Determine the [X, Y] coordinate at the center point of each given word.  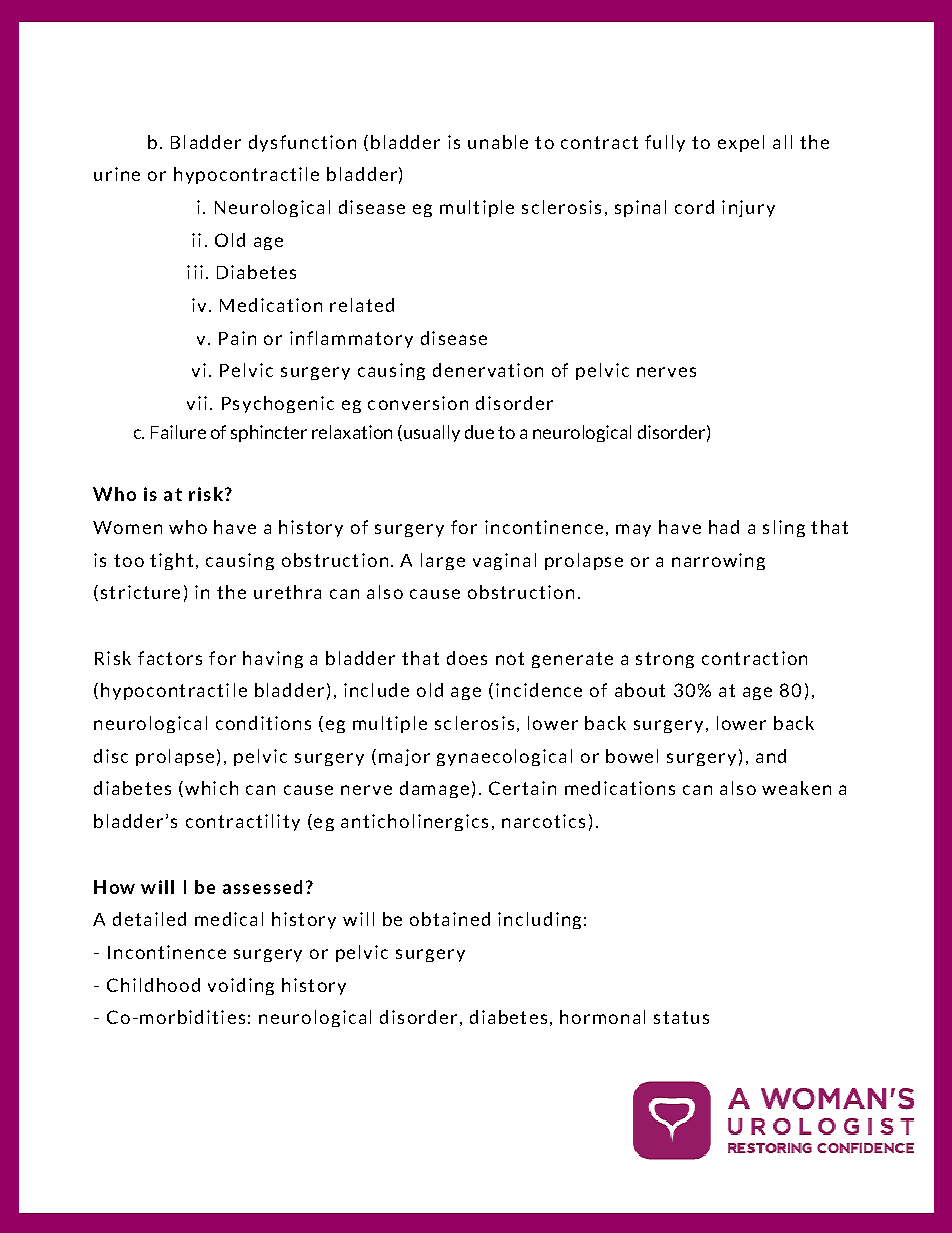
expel [741, 143]
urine [117, 174]
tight [171, 561]
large [443, 561]
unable [498, 142]
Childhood [153, 985]
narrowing [718, 561]
